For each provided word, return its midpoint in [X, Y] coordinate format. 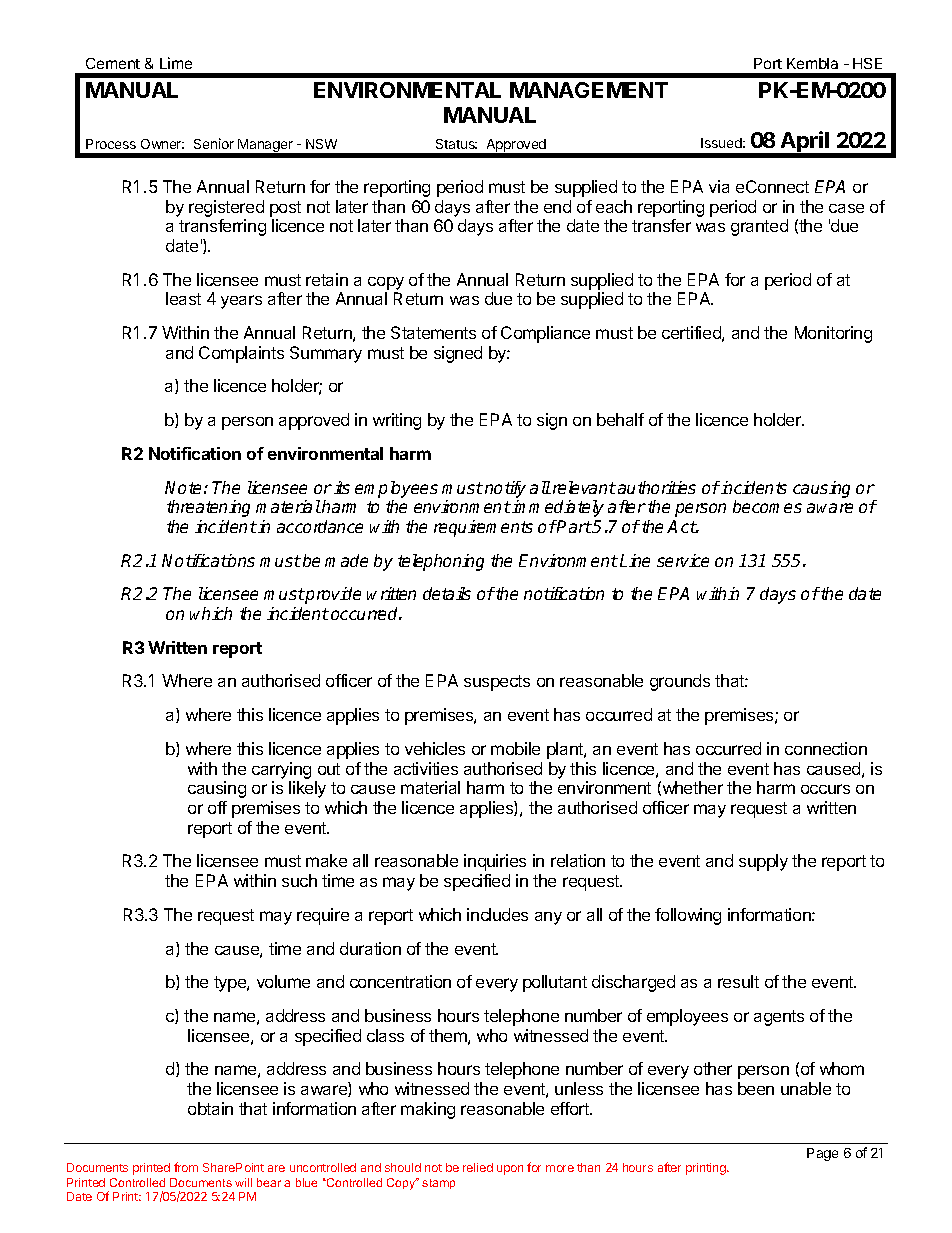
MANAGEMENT [589, 90]
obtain [210, 1108]
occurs [825, 789]
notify [505, 489]
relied [478, 1167]
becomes [767, 506]
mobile [515, 748]
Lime [176, 63]
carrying [281, 770]
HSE [867, 63]
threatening [208, 508]
